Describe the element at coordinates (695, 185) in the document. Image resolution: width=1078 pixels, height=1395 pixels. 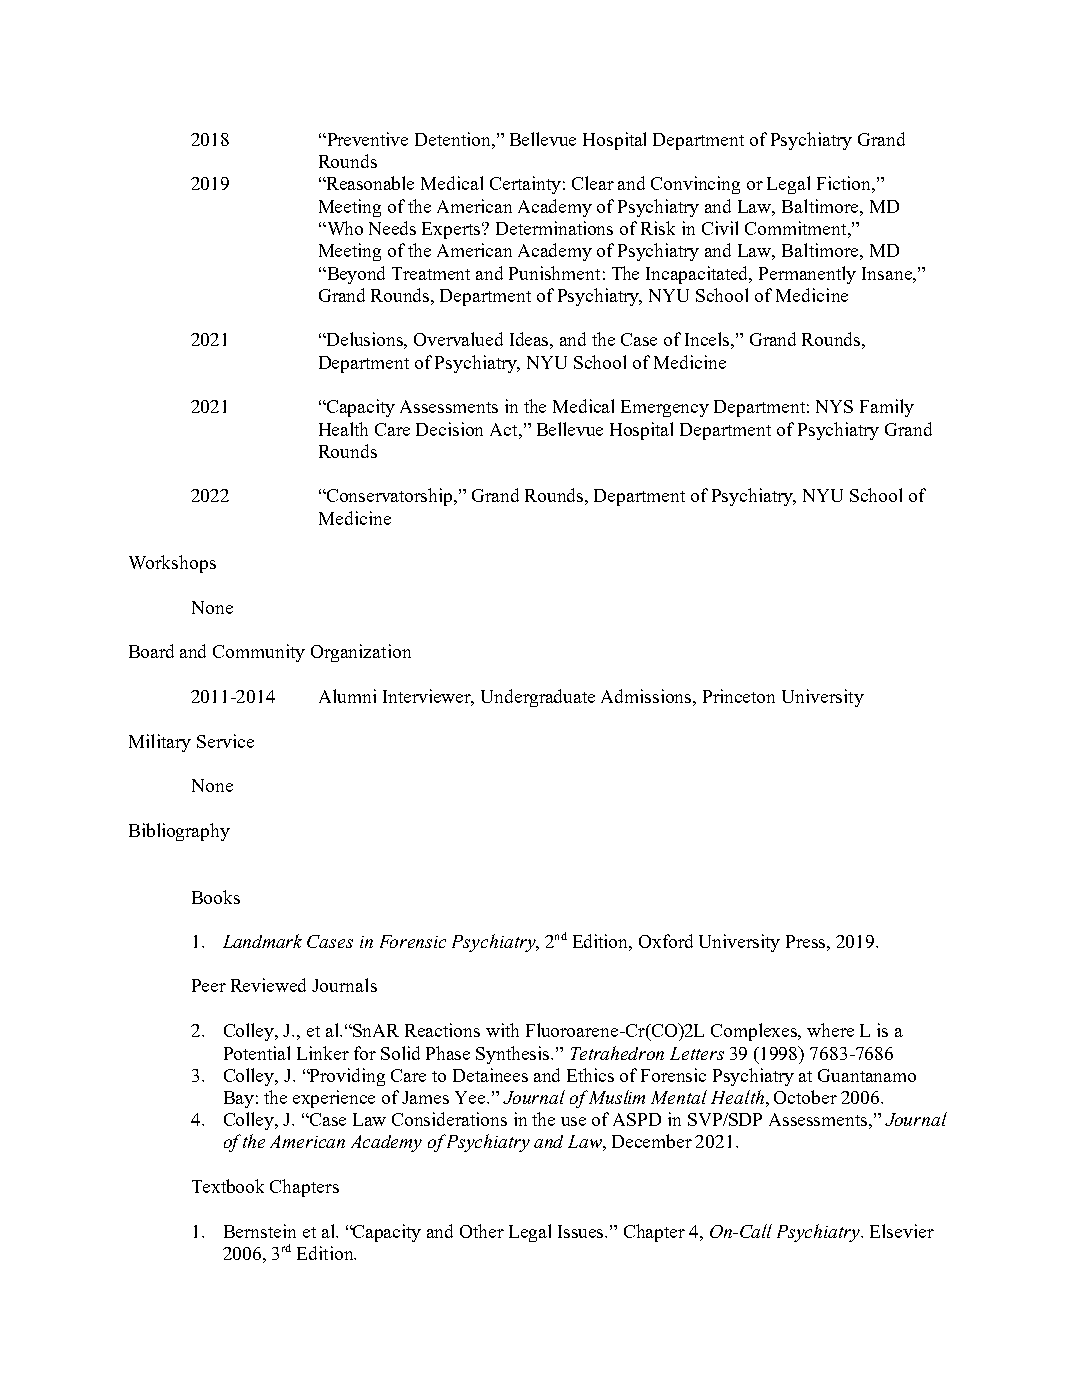
I see `Convincing` at that location.
